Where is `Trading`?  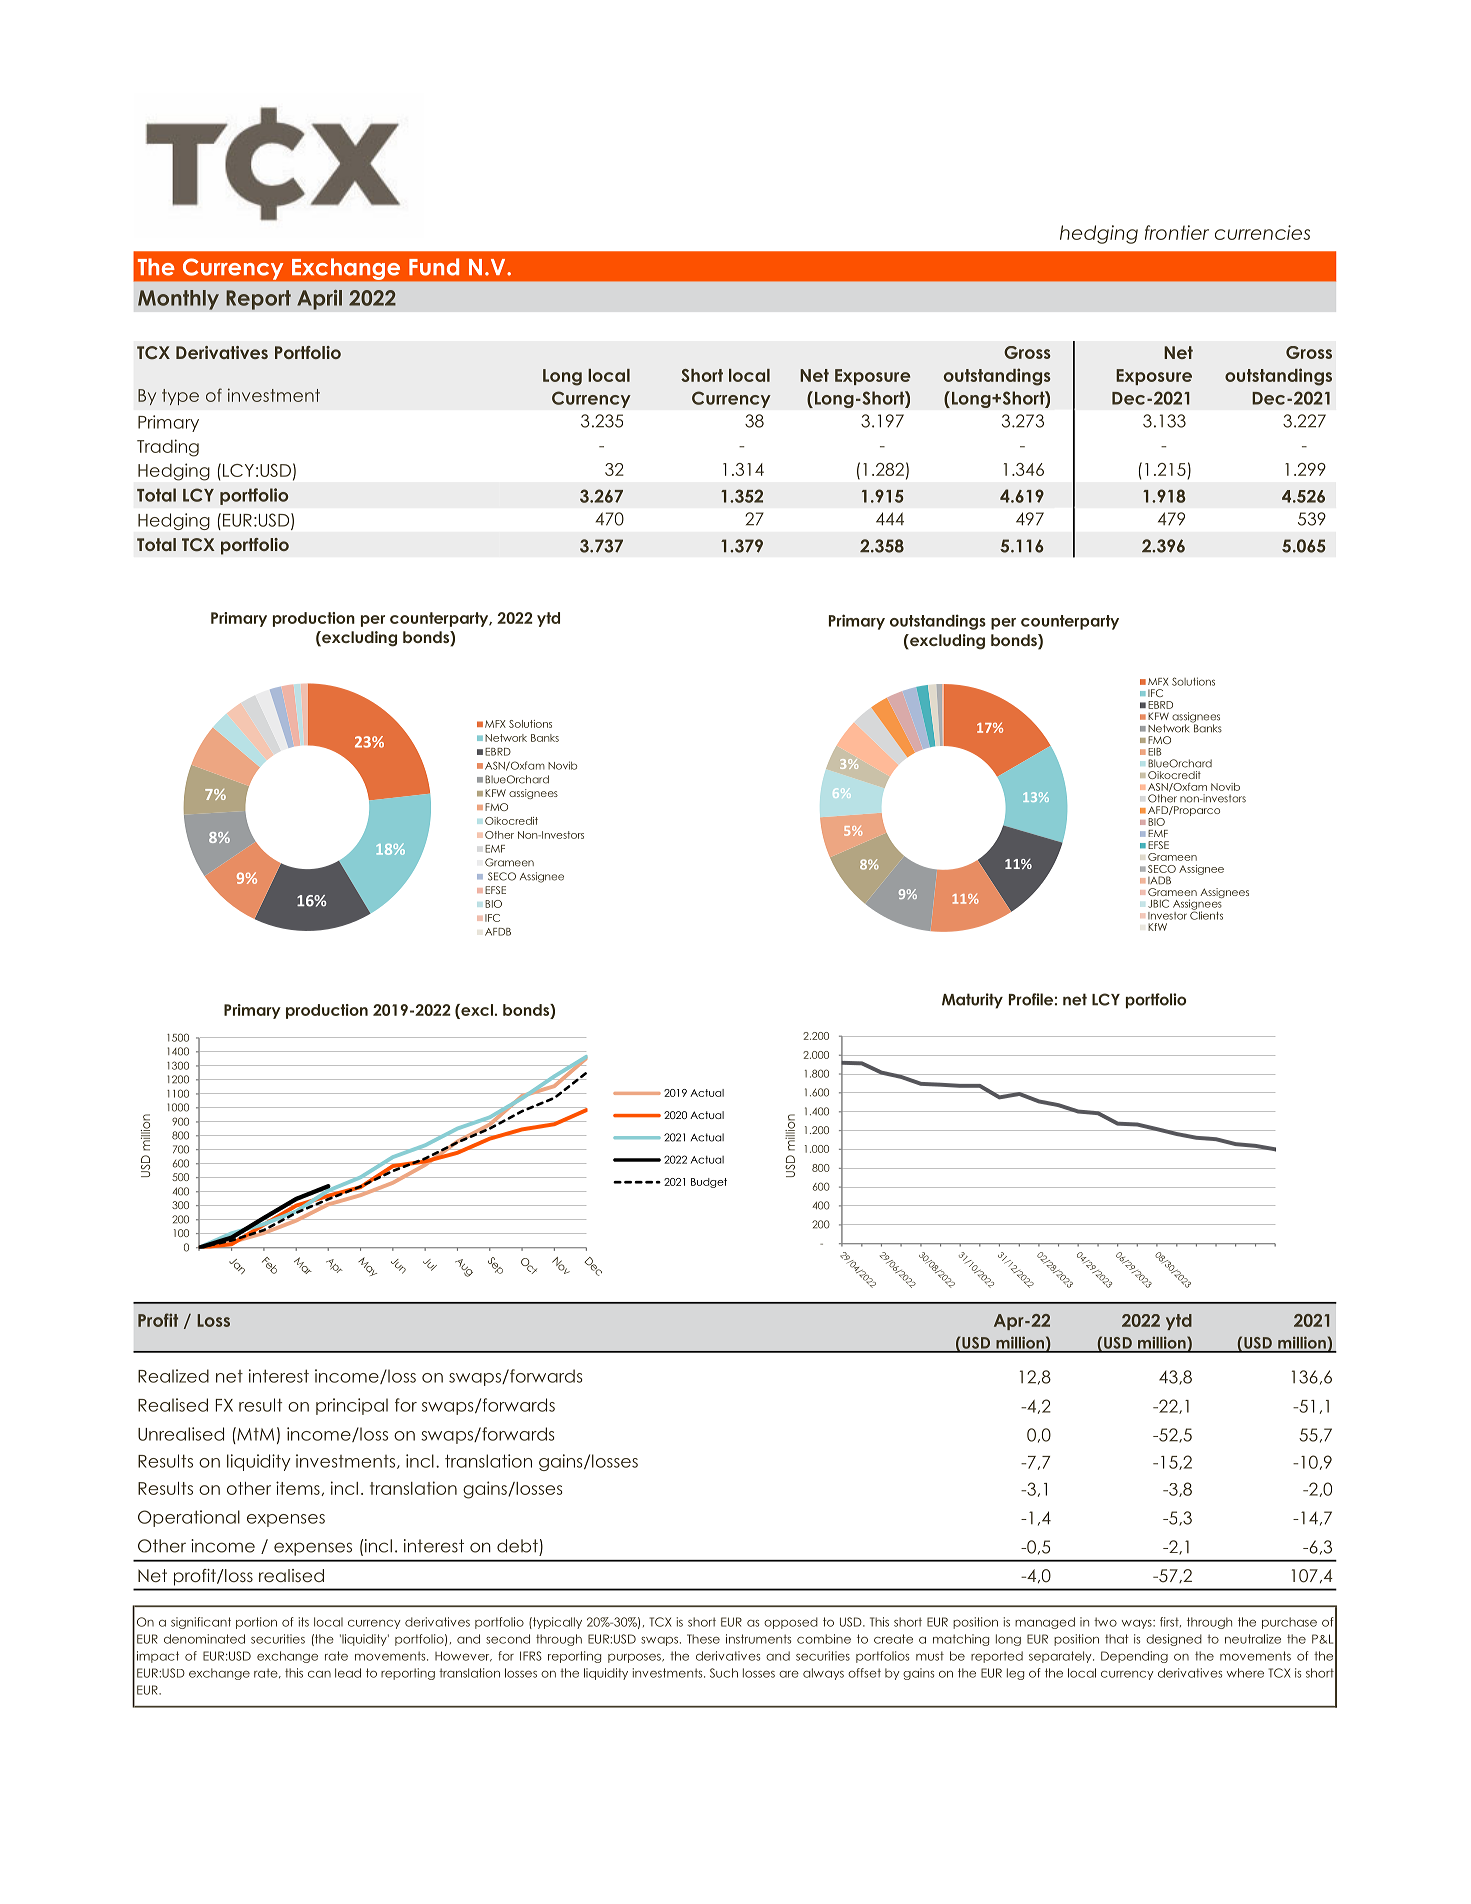 Trading is located at coordinates (168, 448).
